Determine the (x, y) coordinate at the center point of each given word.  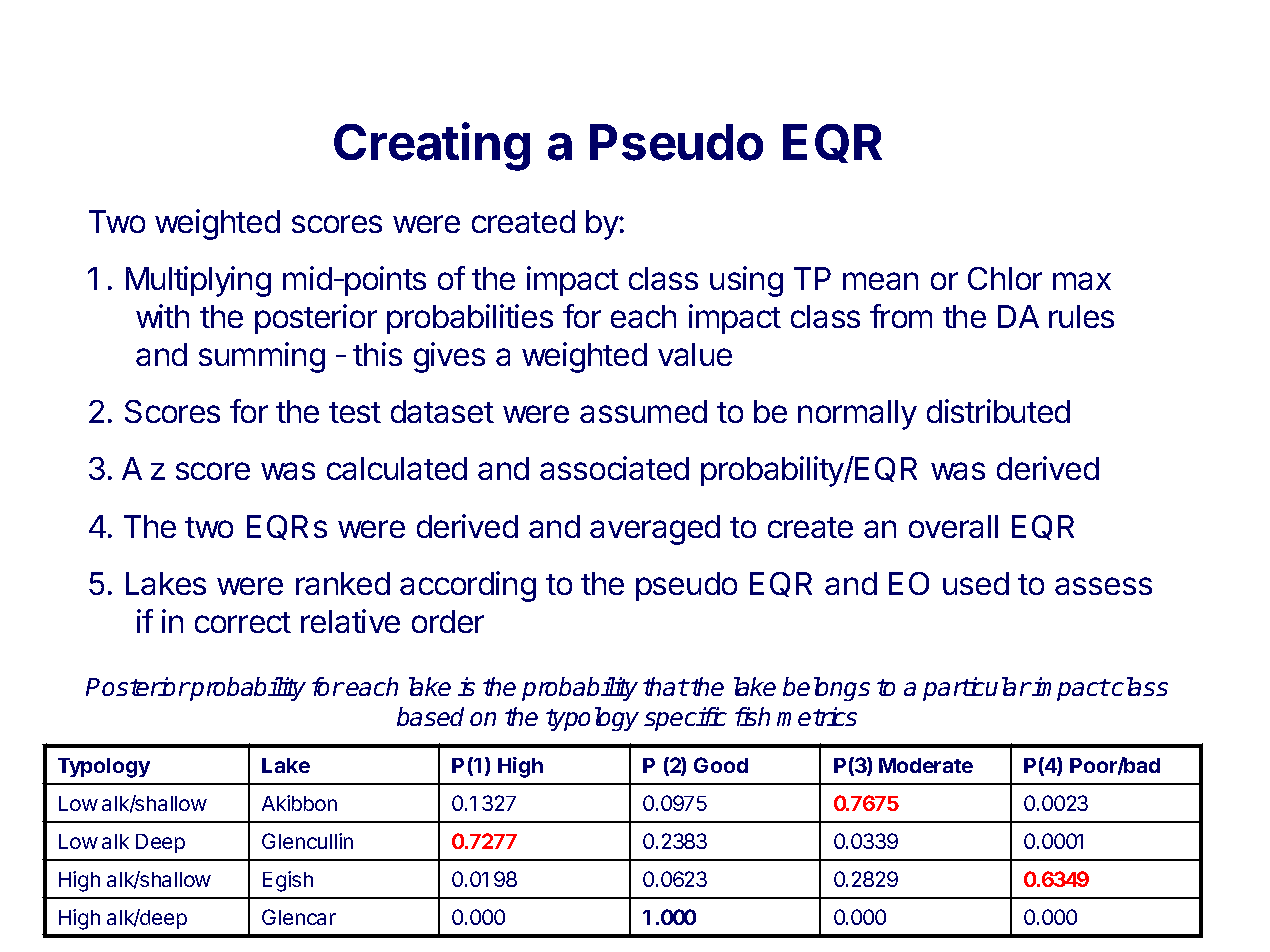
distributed (998, 411)
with (162, 316)
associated (614, 468)
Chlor (1005, 278)
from (901, 316)
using (746, 281)
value (695, 354)
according (468, 586)
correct (243, 622)
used (976, 583)
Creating (432, 146)
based (430, 716)
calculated (397, 468)
